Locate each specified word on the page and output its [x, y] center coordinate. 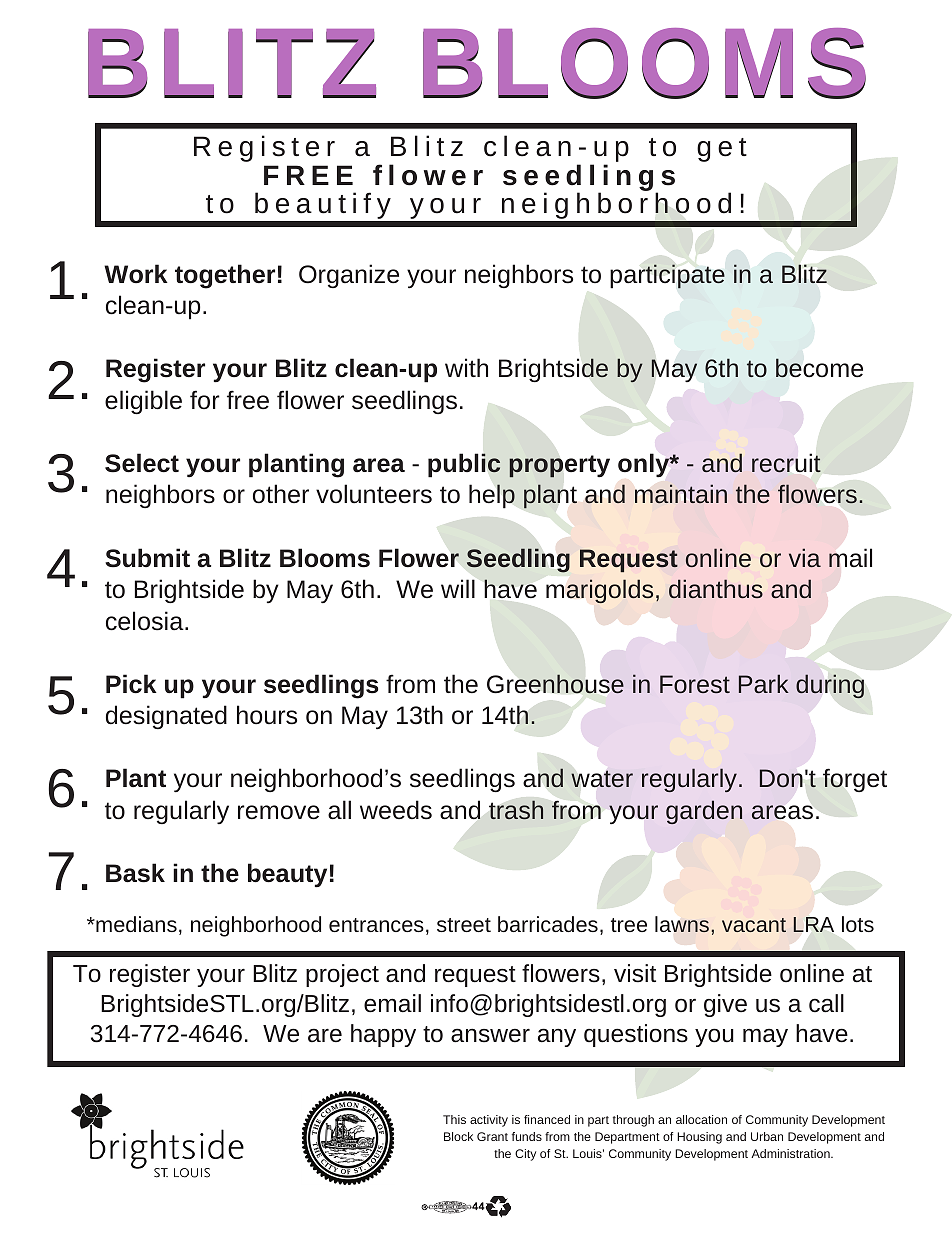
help [492, 496]
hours [267, 715]
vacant [754, 925]
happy [383, 1035]
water [602, 779]
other [281, 494]
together [225, 276]
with [466, 367]
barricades [548, 924]
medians [135, 924]
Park [764, 683]
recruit [786, 463]
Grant [492, 1136]
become [819, 368]
